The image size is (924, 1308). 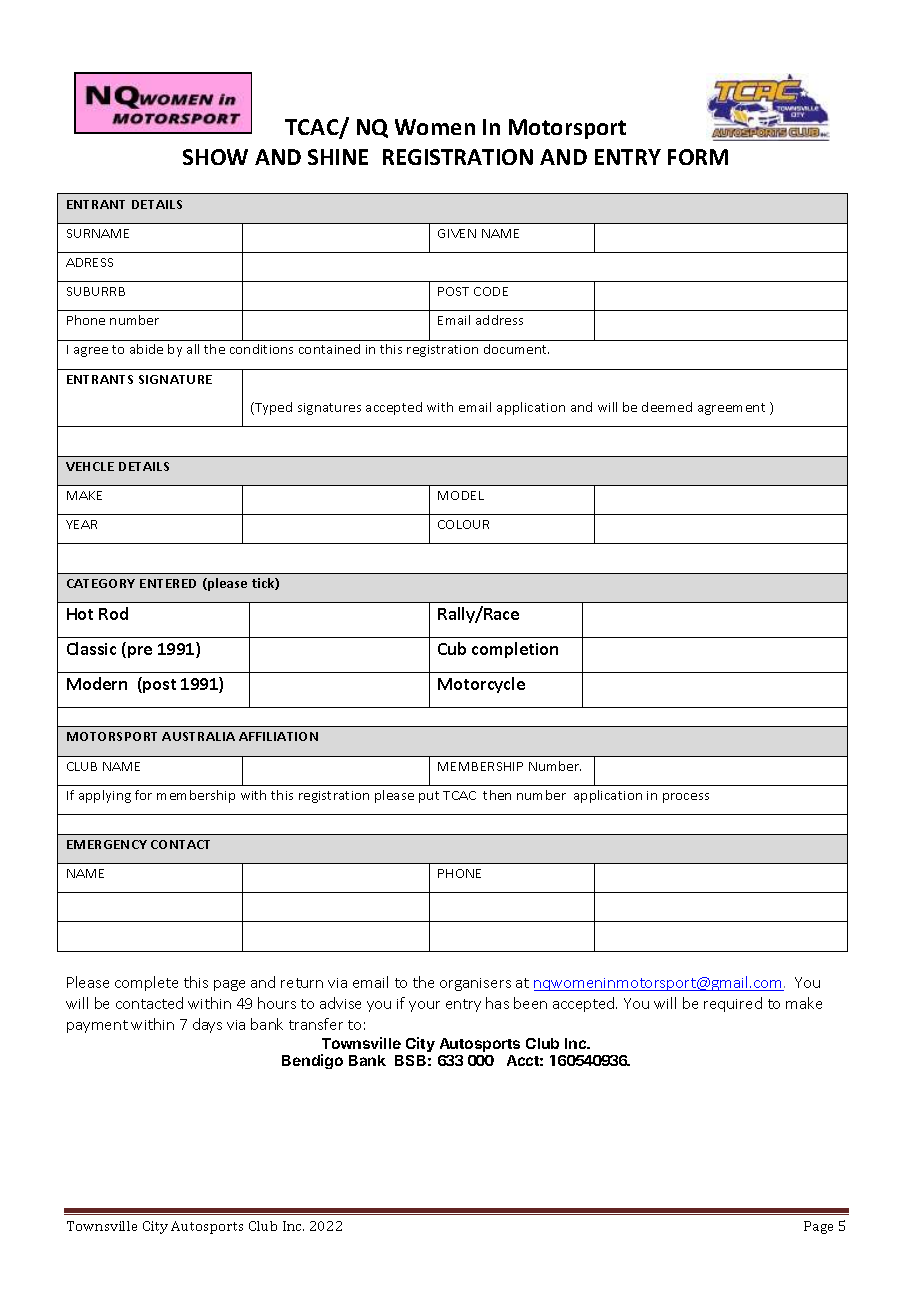 I want to click on FORM, so click(x=698, y=157).
